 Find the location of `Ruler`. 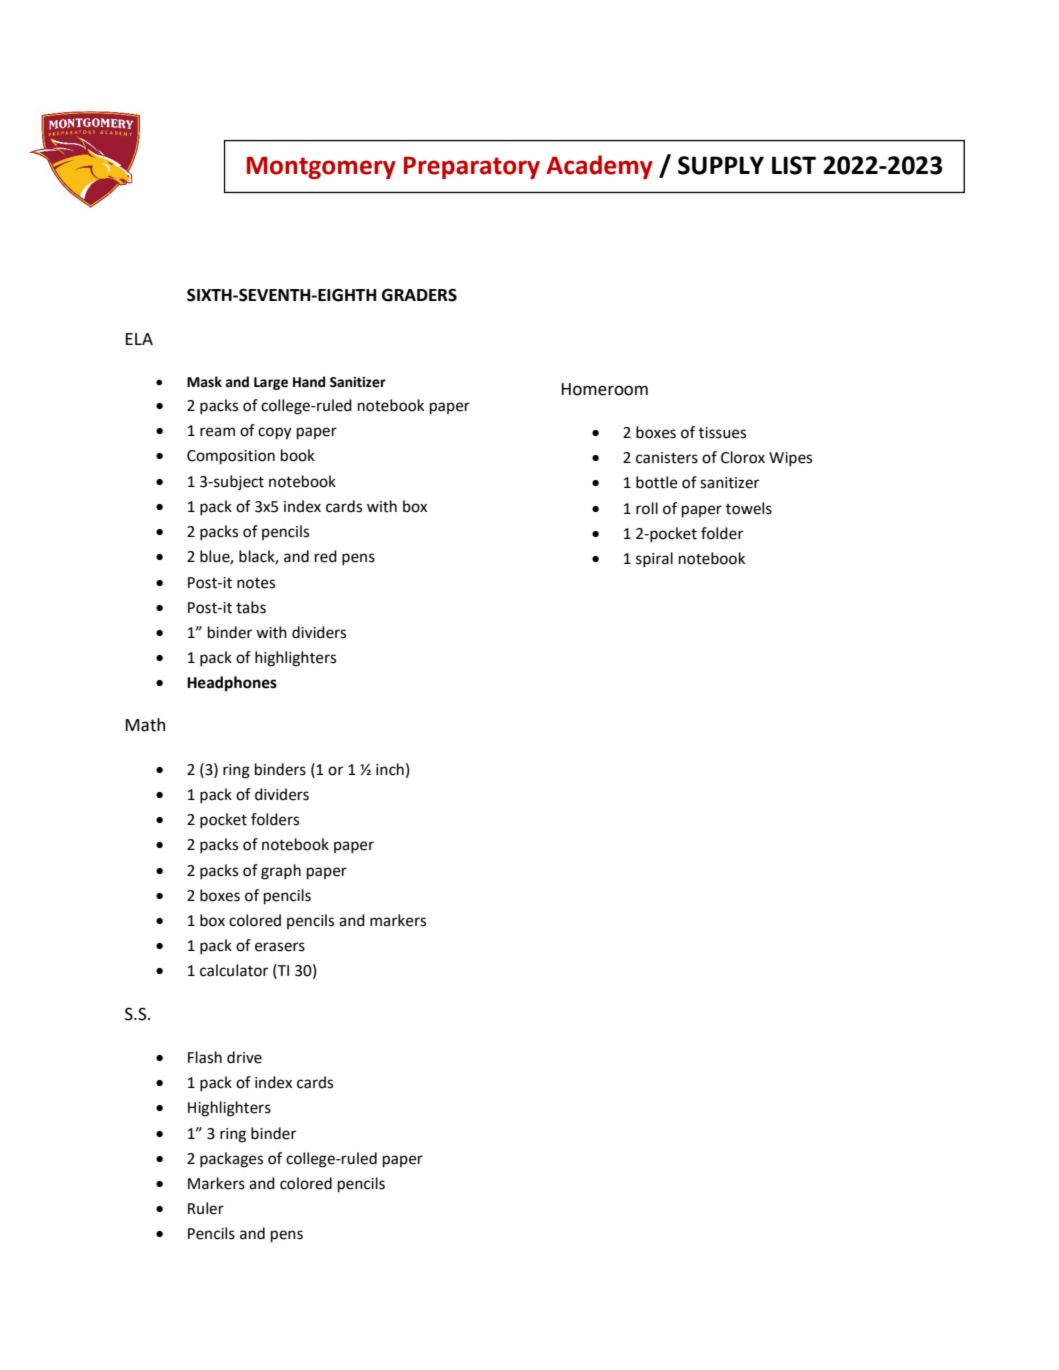

Ruler is located at coordinates (206, 1208).
